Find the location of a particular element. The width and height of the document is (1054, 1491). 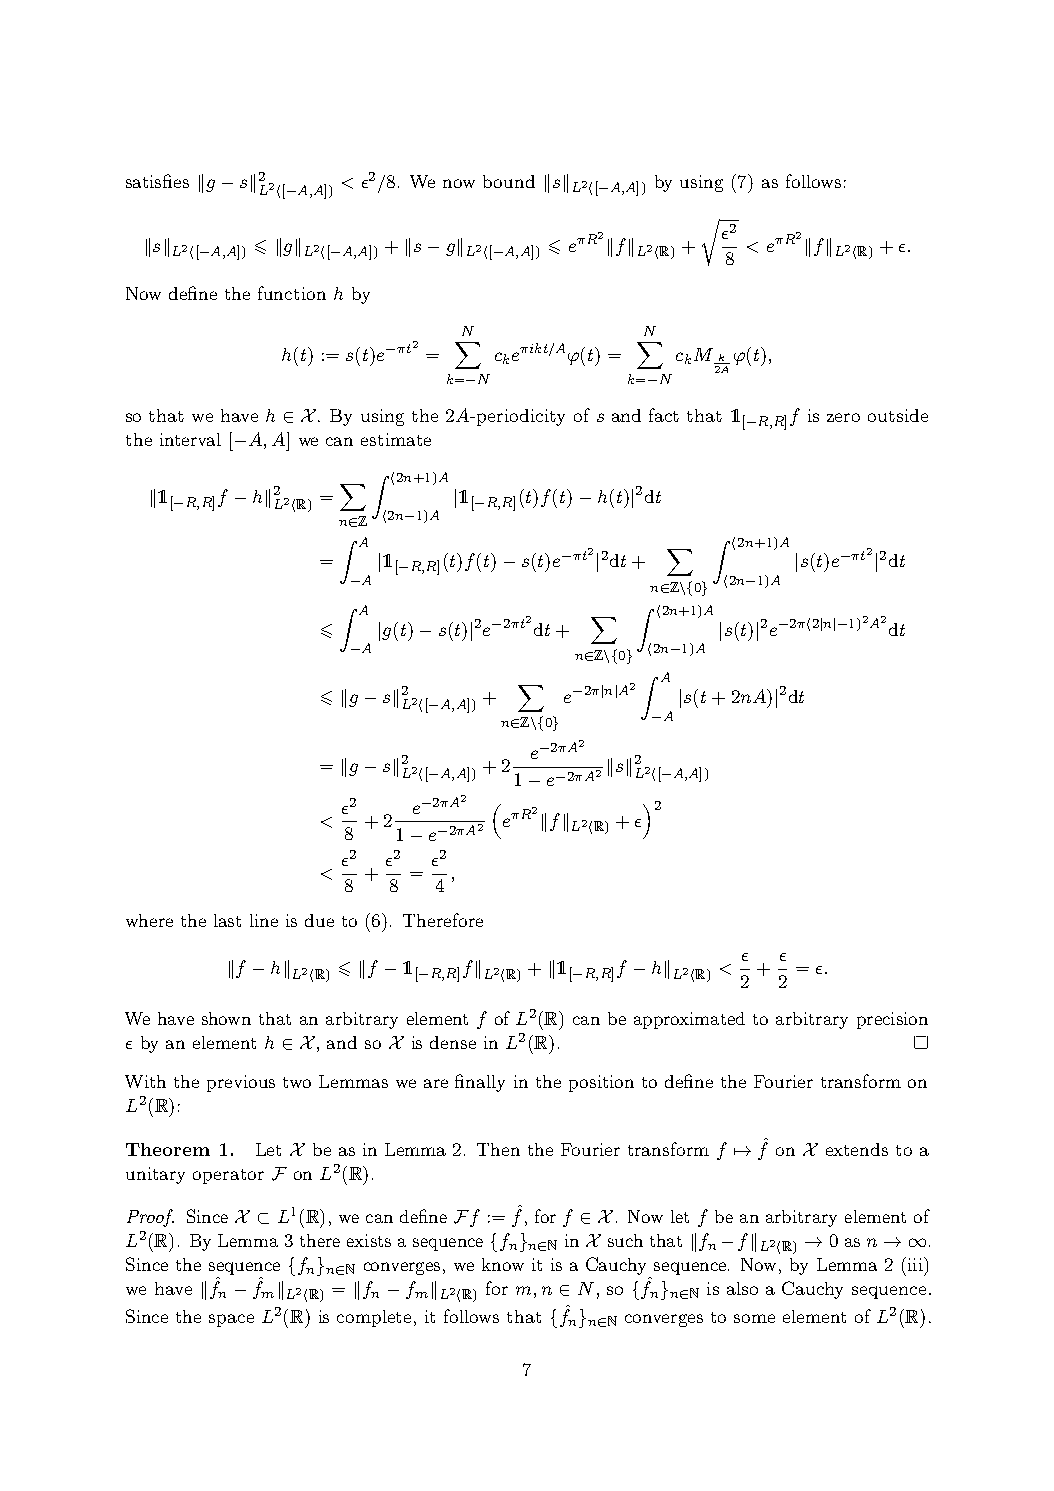

interval is located at coordinates (190, 439).
